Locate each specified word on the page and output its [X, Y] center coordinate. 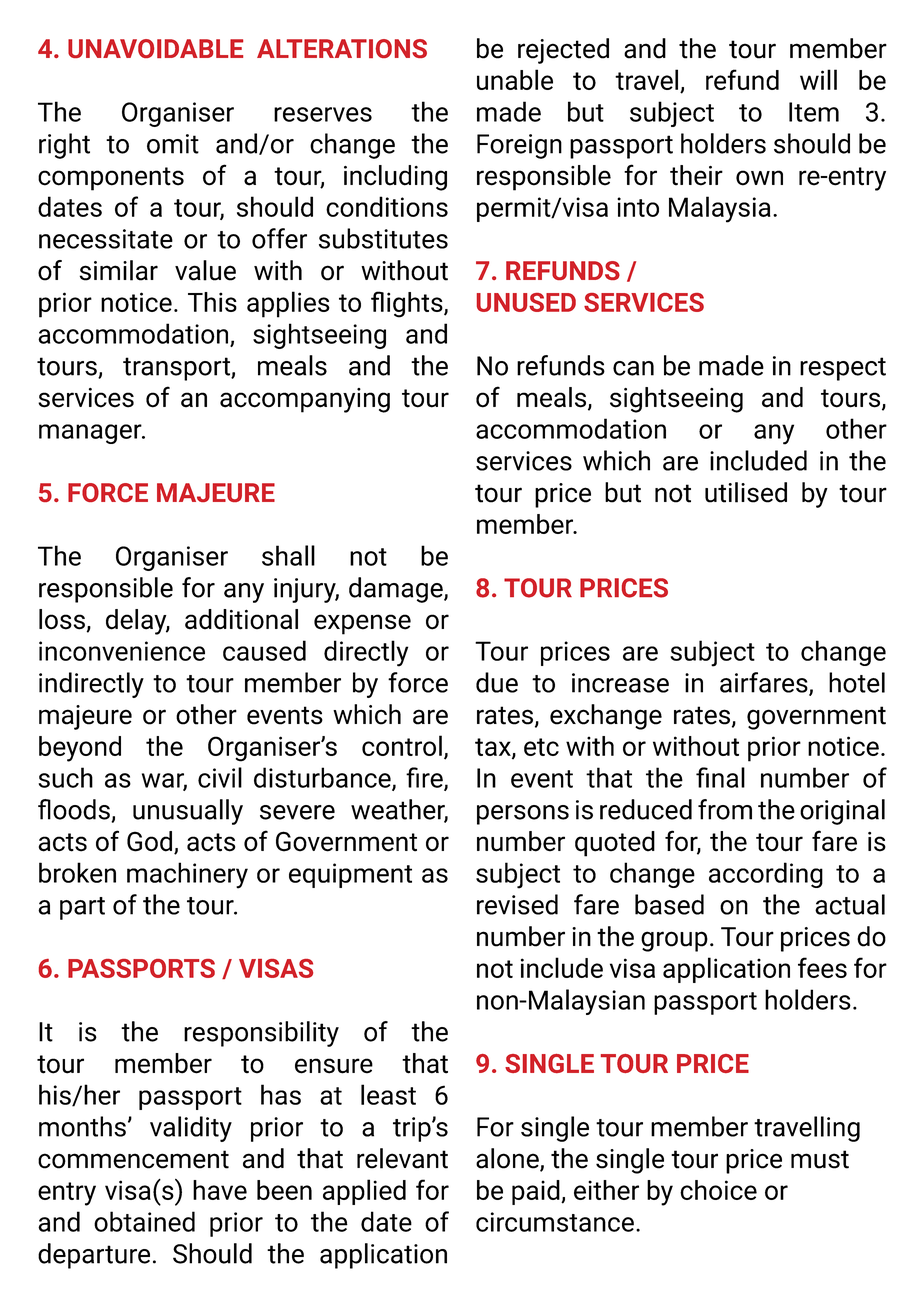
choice [718, 1190]
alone [508, 1159]
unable [515, 79]
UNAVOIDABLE [155, 48]
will [818, 79]
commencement [133, 1159]
